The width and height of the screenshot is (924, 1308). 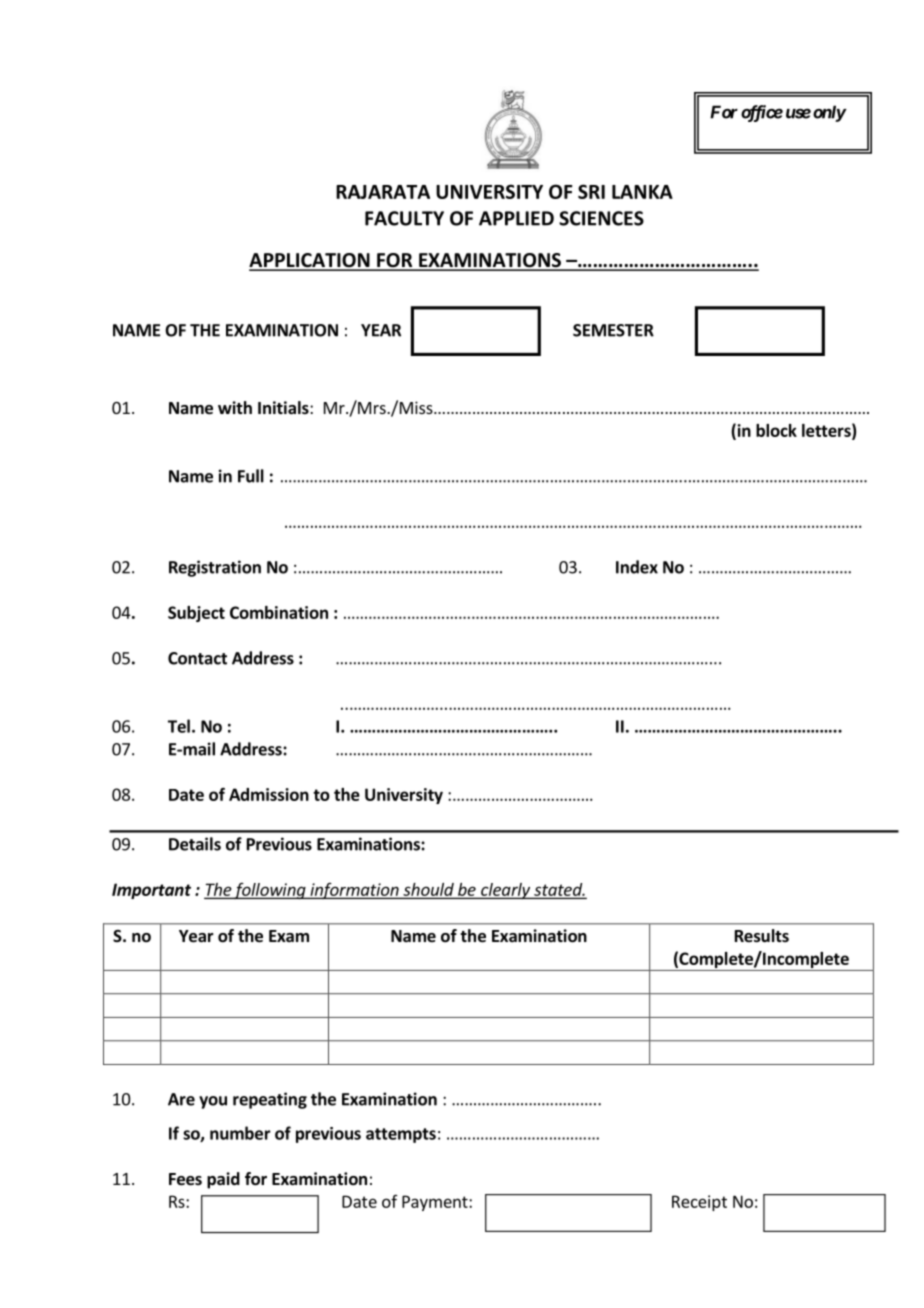 I want to click on Contact, so click(x=197, y=658).
